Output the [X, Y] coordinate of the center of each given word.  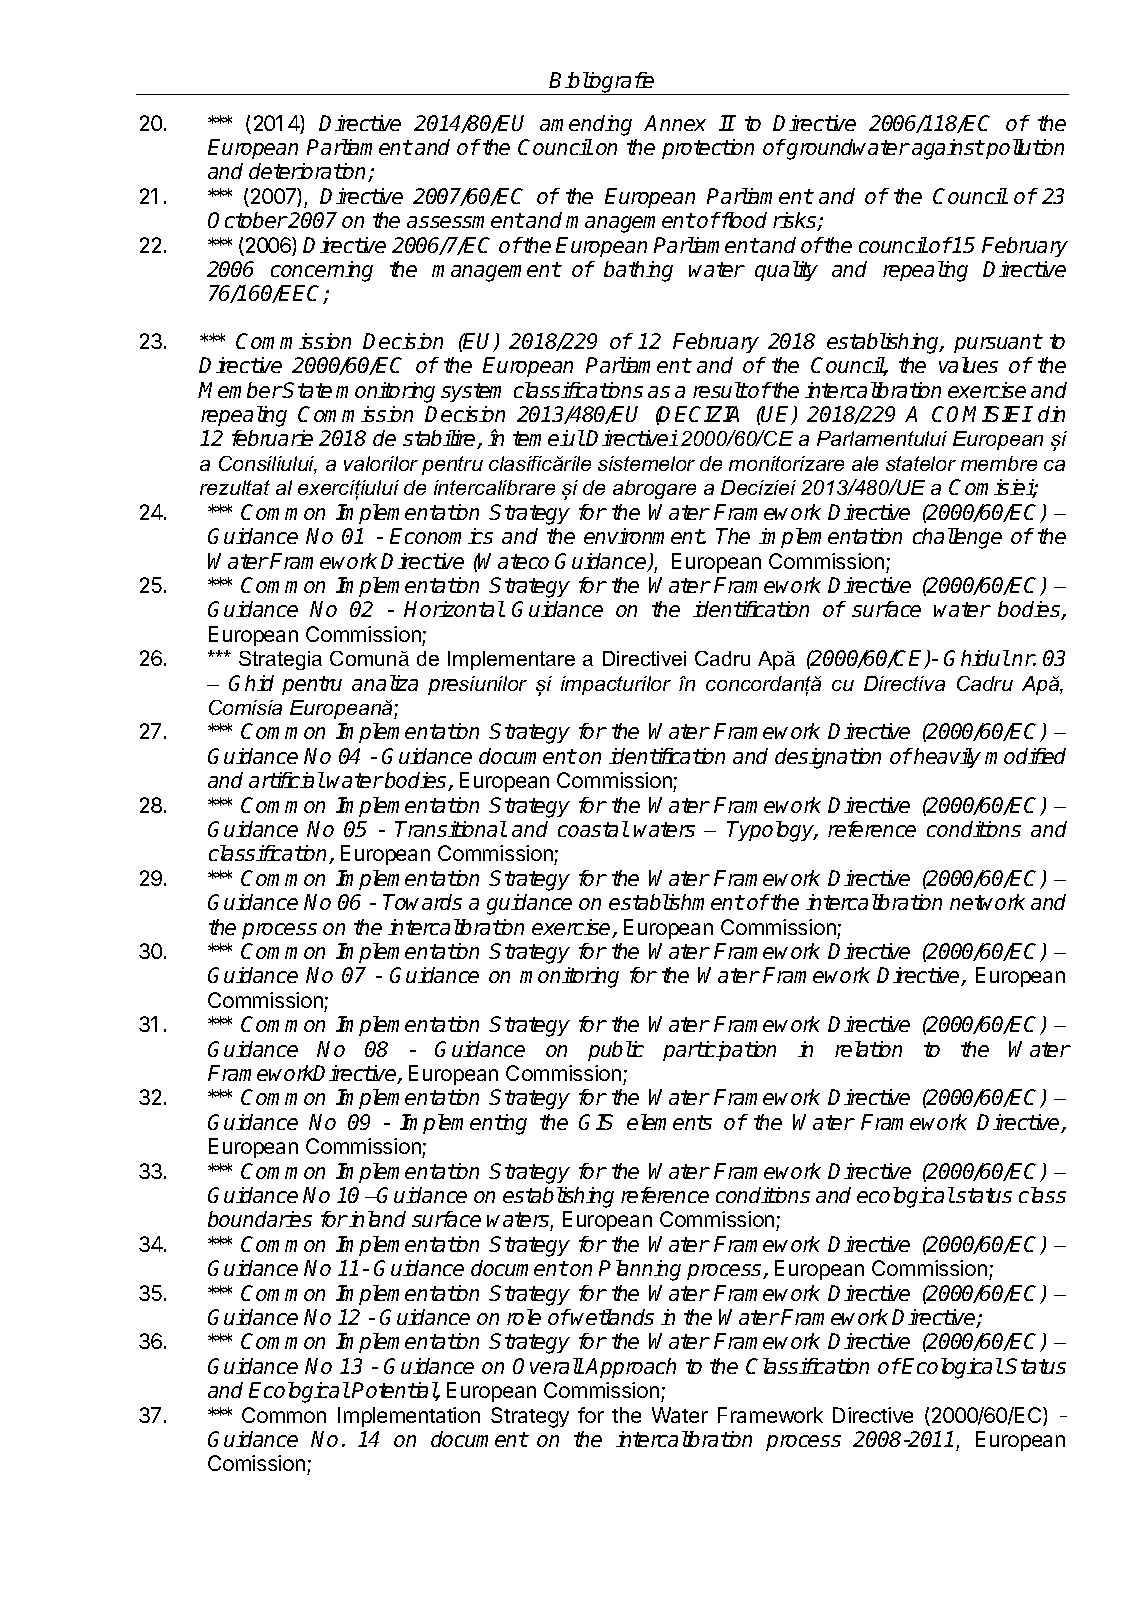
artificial [287, 780]
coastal [593, 829]
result [720, 390]
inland [377, 1219]
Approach [630, 1368]
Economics [441, 536]
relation [868, 1049]
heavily [946, 758]
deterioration [309, 172]
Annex [675, 123]
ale [865, 463]
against [948, 149]
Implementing [463, 1124]
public [616, 1051]
